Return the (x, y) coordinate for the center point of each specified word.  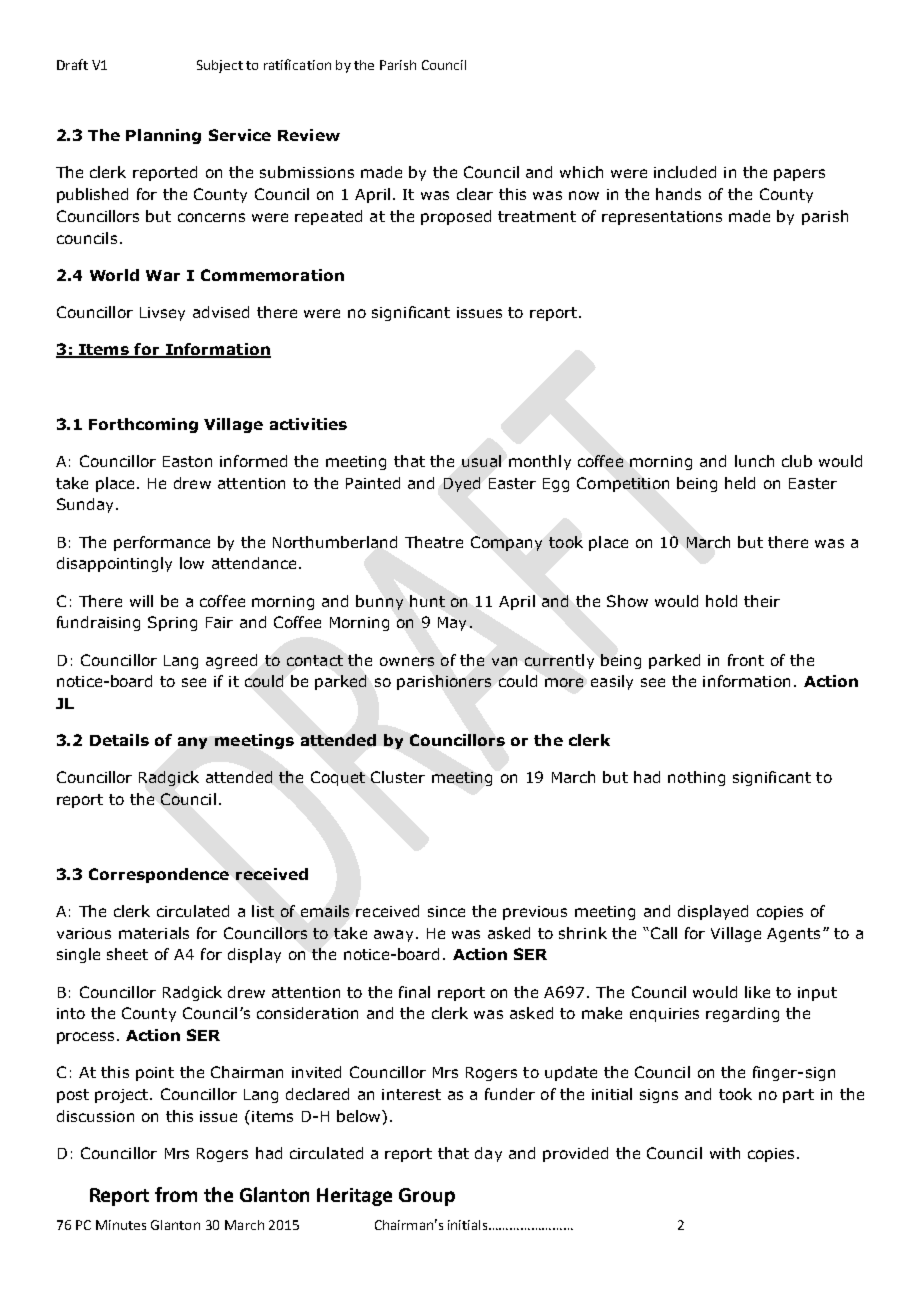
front (746, 660)
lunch (754, 461)
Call (662, 933)
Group (427, 1197)
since (446, 911)
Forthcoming (143, 425)
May (452, 624)
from (176, 1194)
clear (475, 194)
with (725, 1153)
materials (154, 933)
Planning (163, 136)
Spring (172, 623)
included (685, 172)
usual (481, 461)
